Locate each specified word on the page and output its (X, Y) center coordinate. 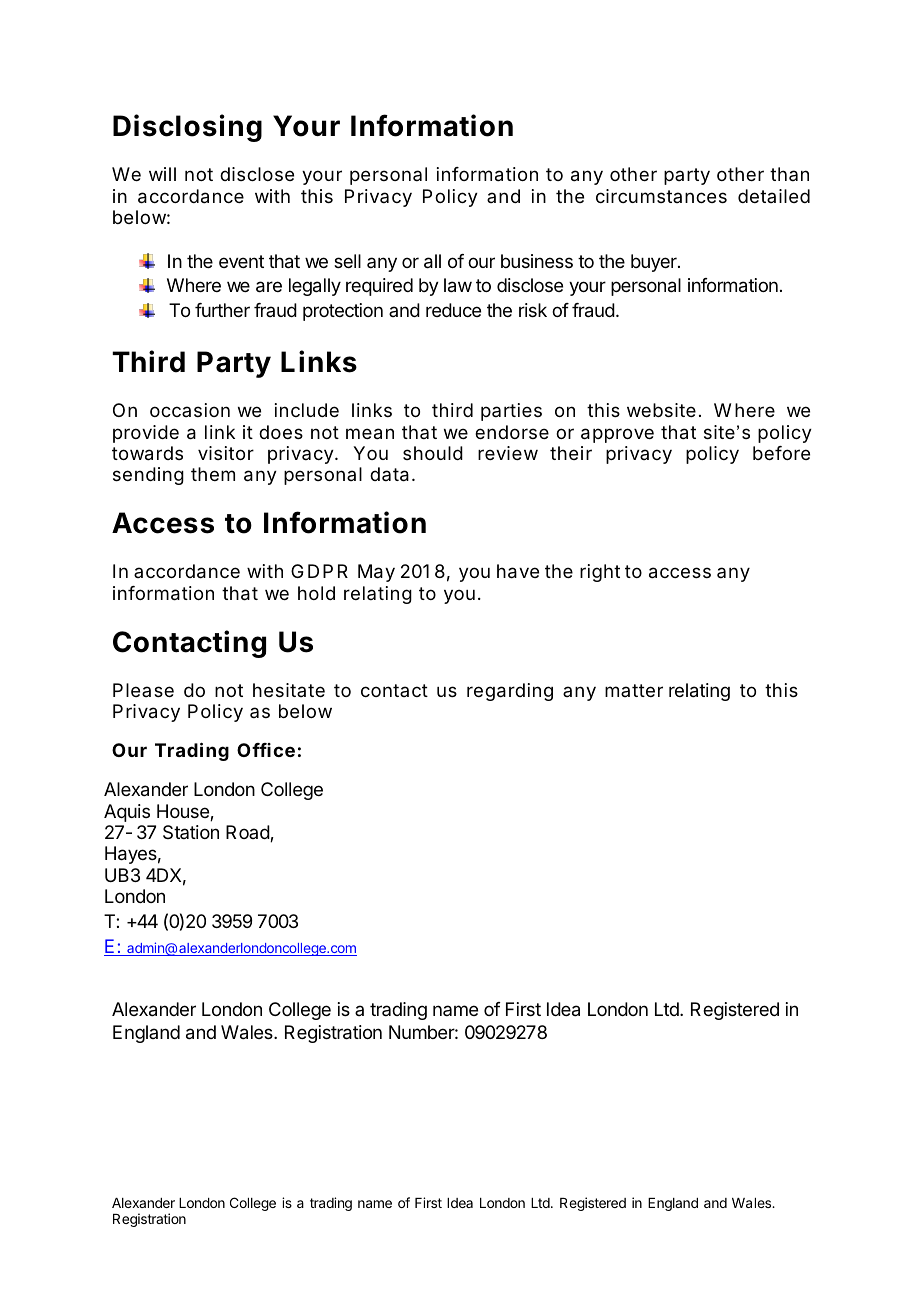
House (184, 812)
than (789, 174)
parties (511, 412)
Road (248, 833)
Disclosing (187, 128)
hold (316, 593)
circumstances (661, 196)
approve (617, 435)
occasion (190, 410)
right (600, 573)
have (518, 571)
